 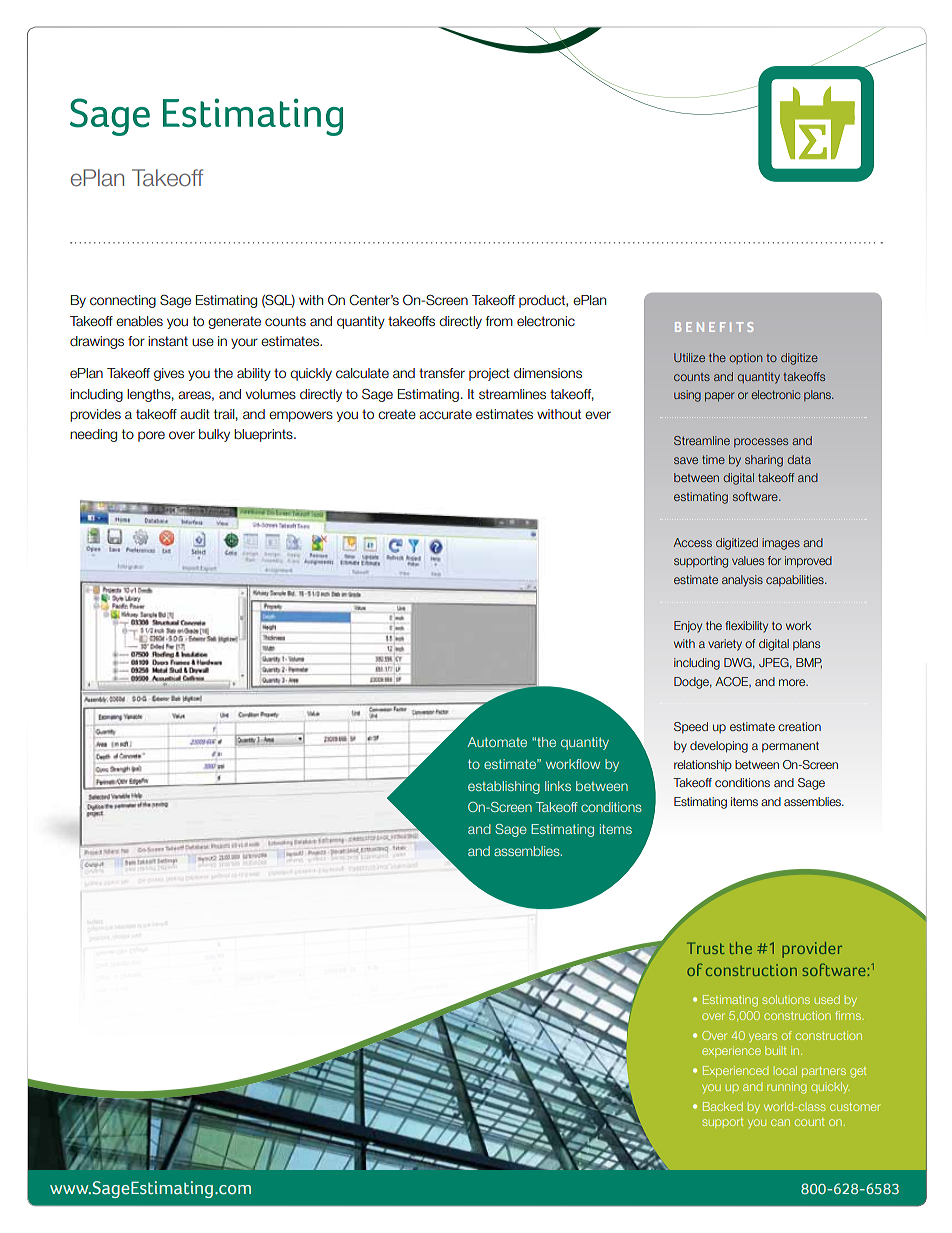 I want to click on accurate, so click(x=445, y=414).
